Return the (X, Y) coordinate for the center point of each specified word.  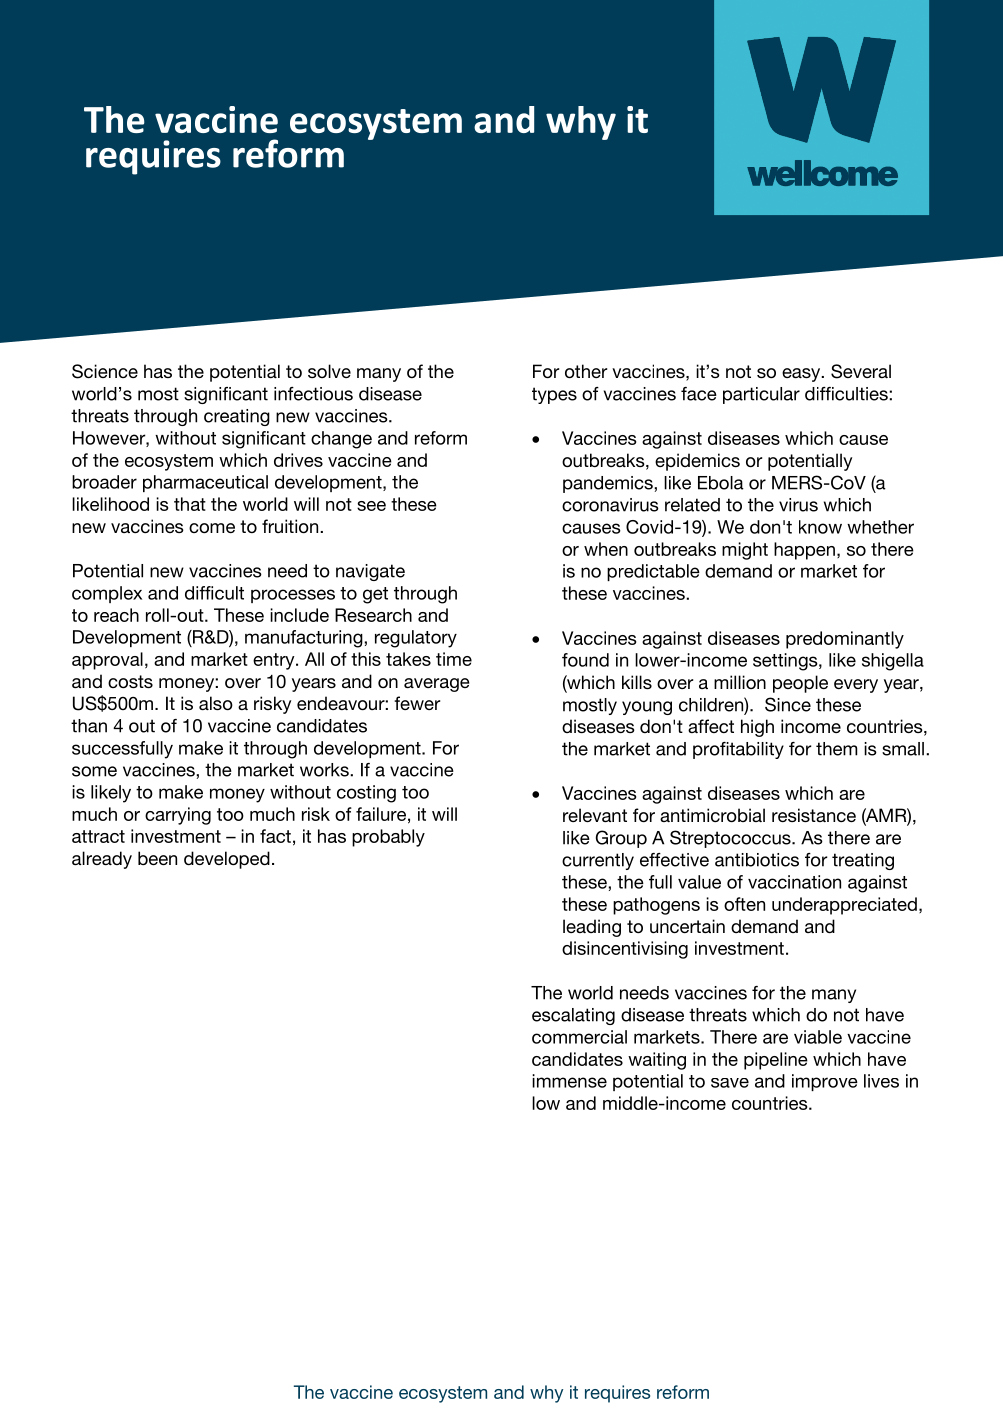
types (554, 395)
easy (802, 375)
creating (237, 417)
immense (569, 1081)
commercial (579, 1037)
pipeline (776, 1061)
